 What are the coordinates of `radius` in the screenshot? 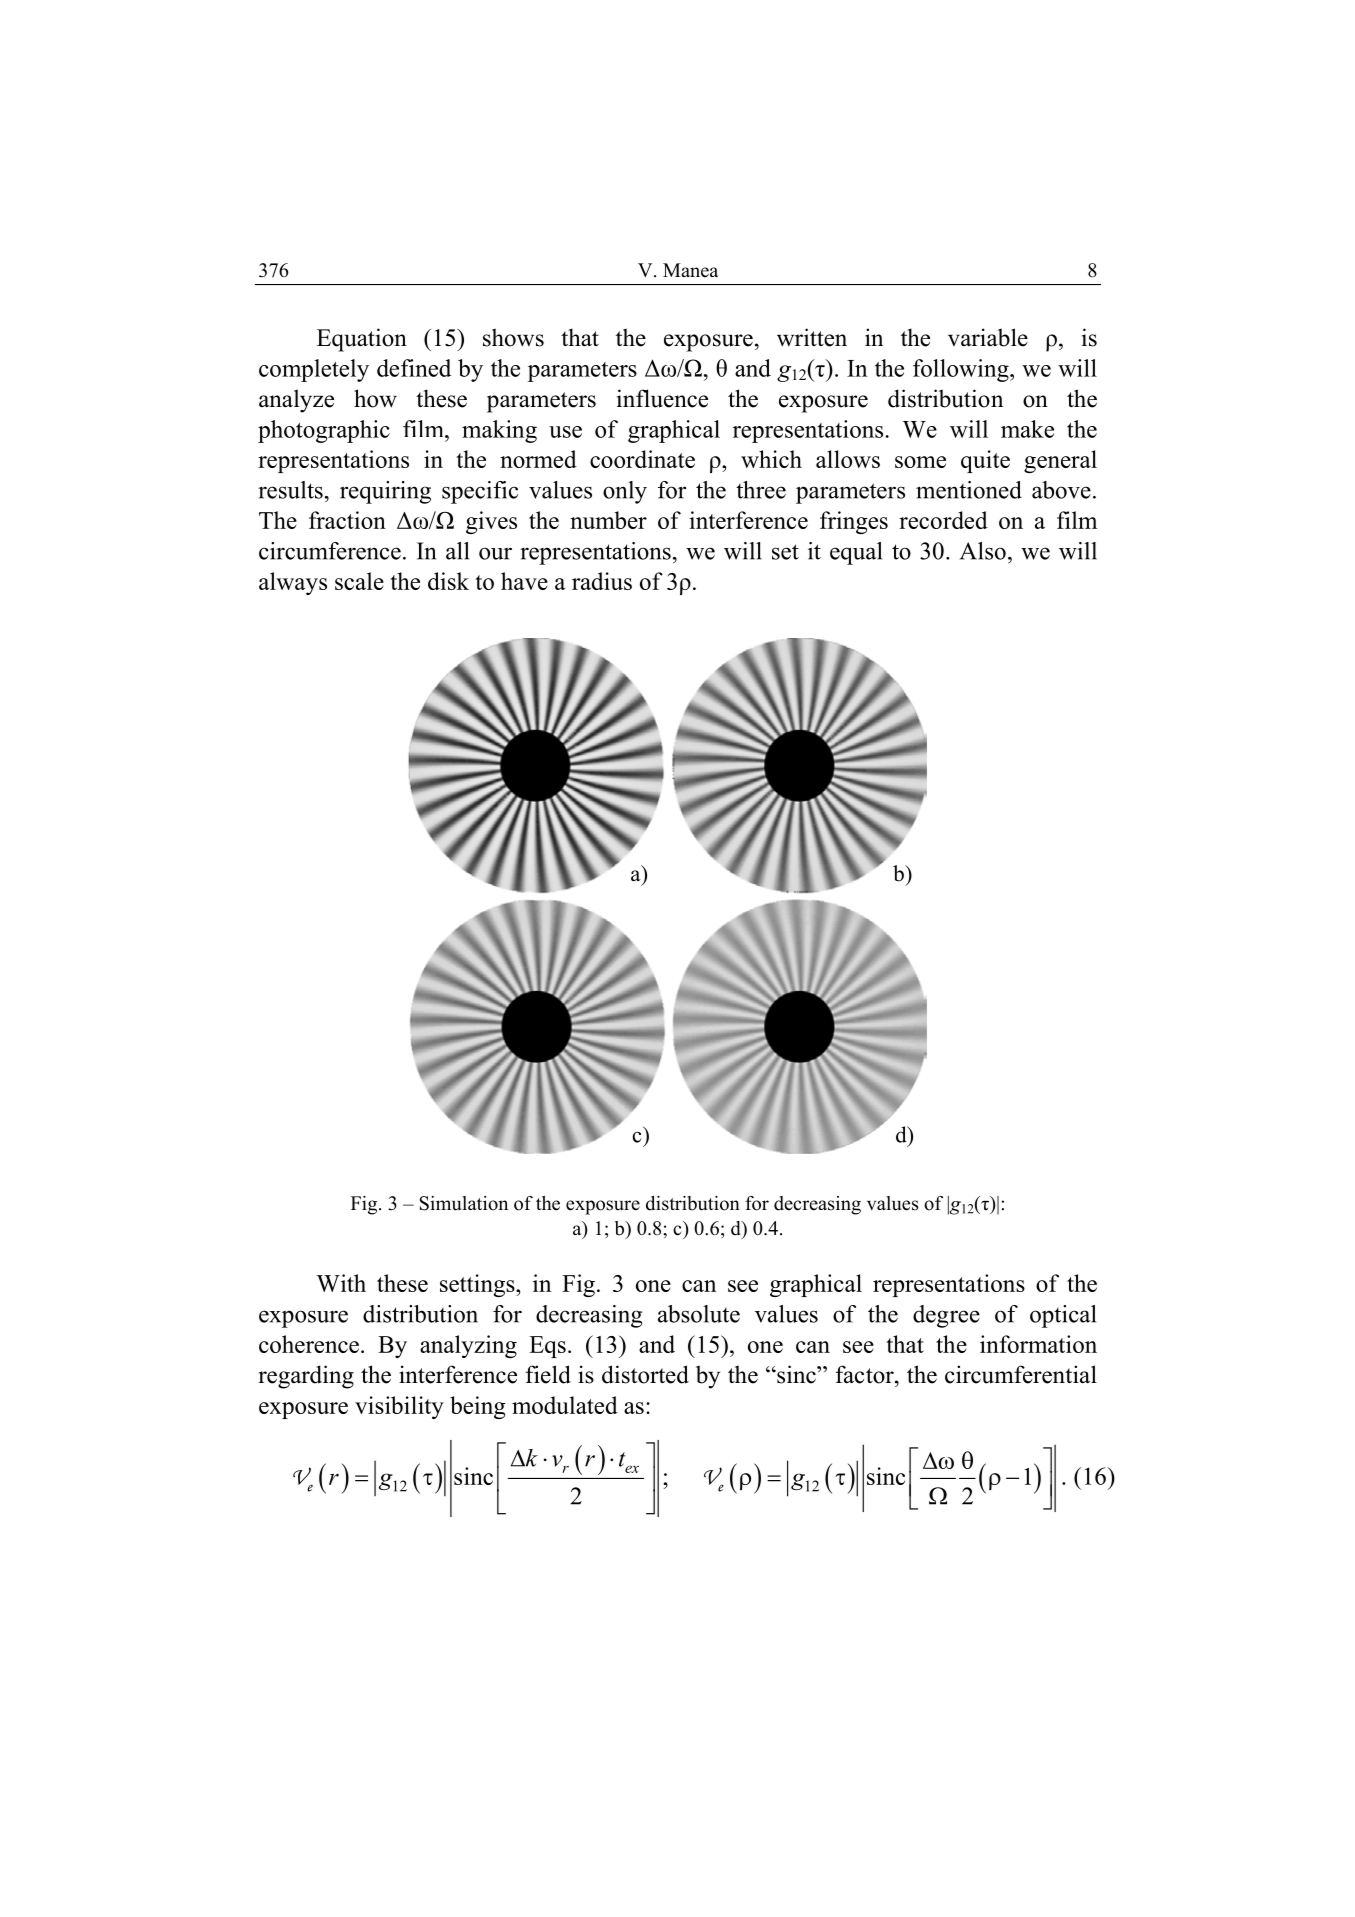 It's located at (602, 581).
